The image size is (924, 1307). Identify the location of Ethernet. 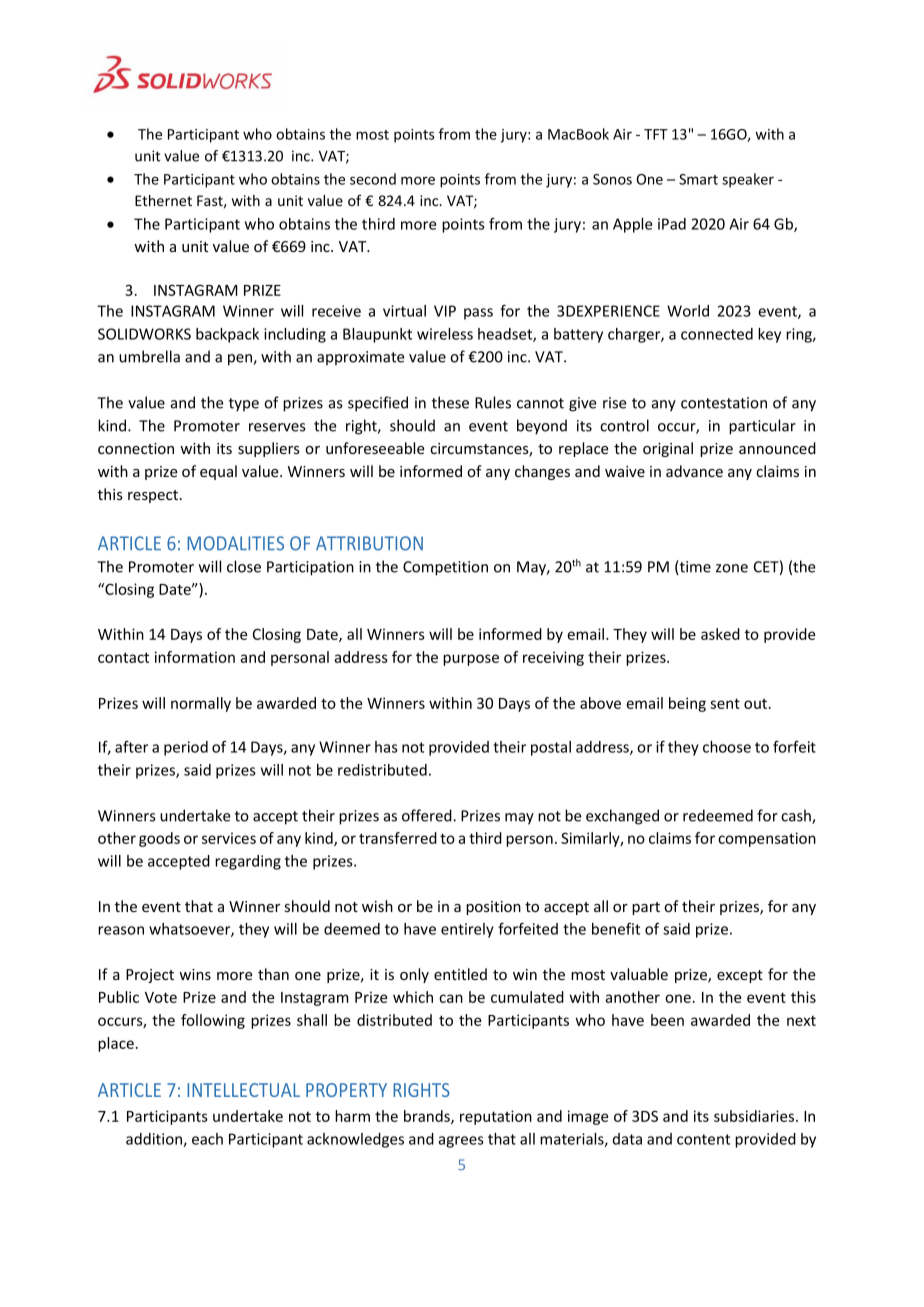
(163, 200).
